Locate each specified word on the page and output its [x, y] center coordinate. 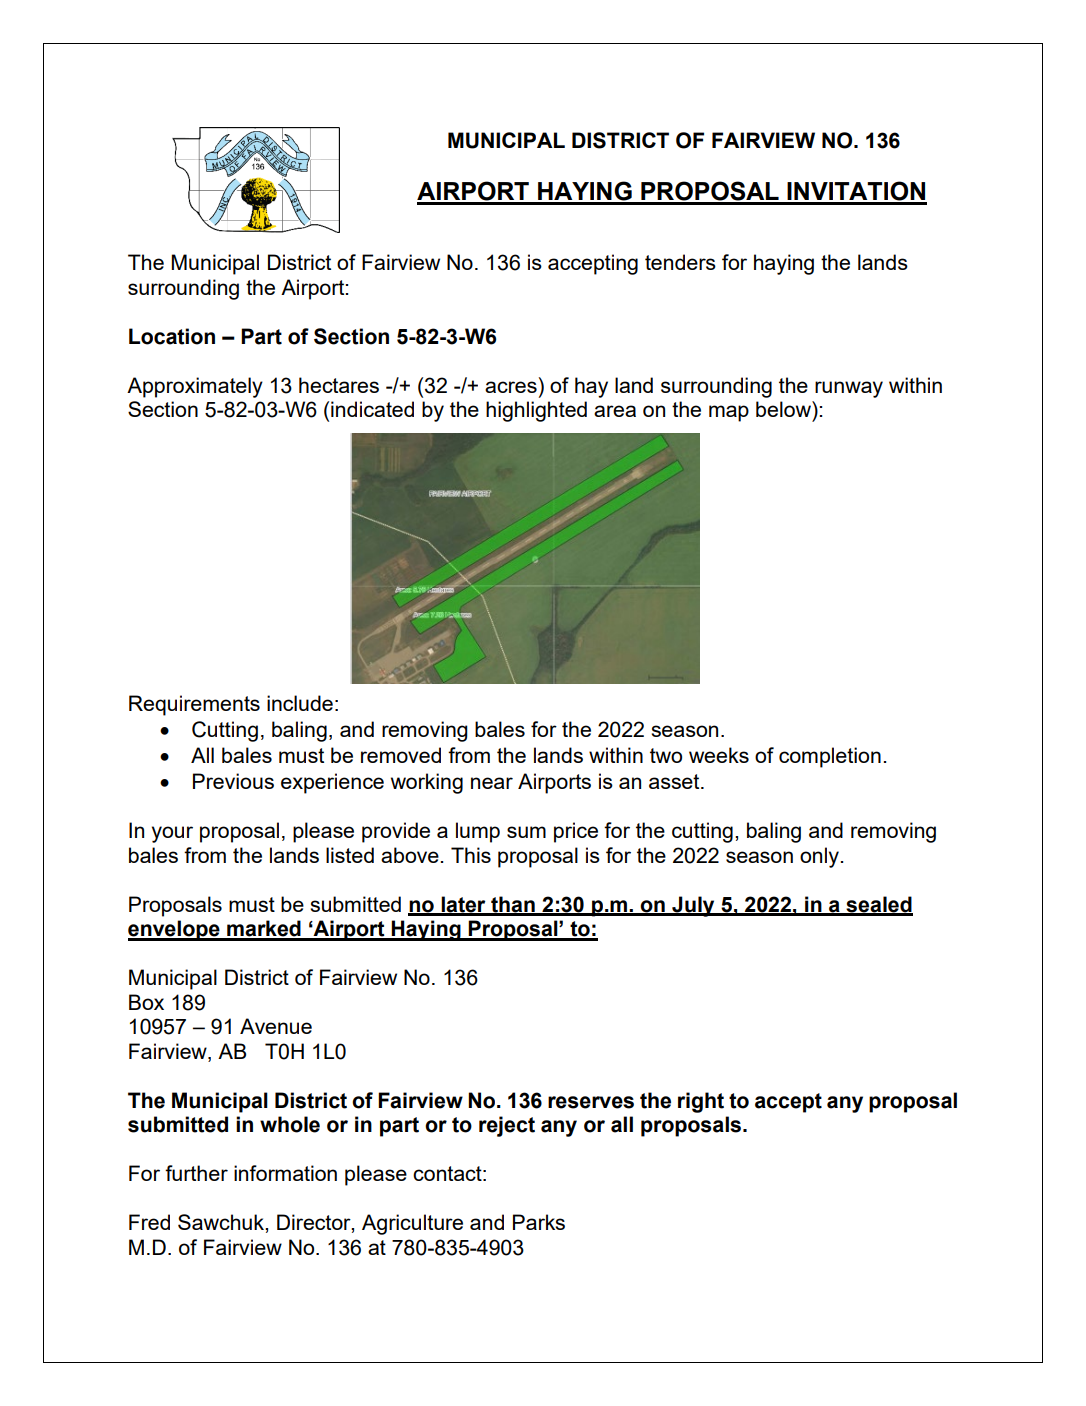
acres [511, 387]
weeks [719, 755]
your [172, 834]
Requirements [194, 705]
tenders [680, 262]
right [701, 1102]
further [196, 1173]
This [471, 855]
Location [172, 336]
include [300, 703]
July [693, 906]
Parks [539, 1222]
